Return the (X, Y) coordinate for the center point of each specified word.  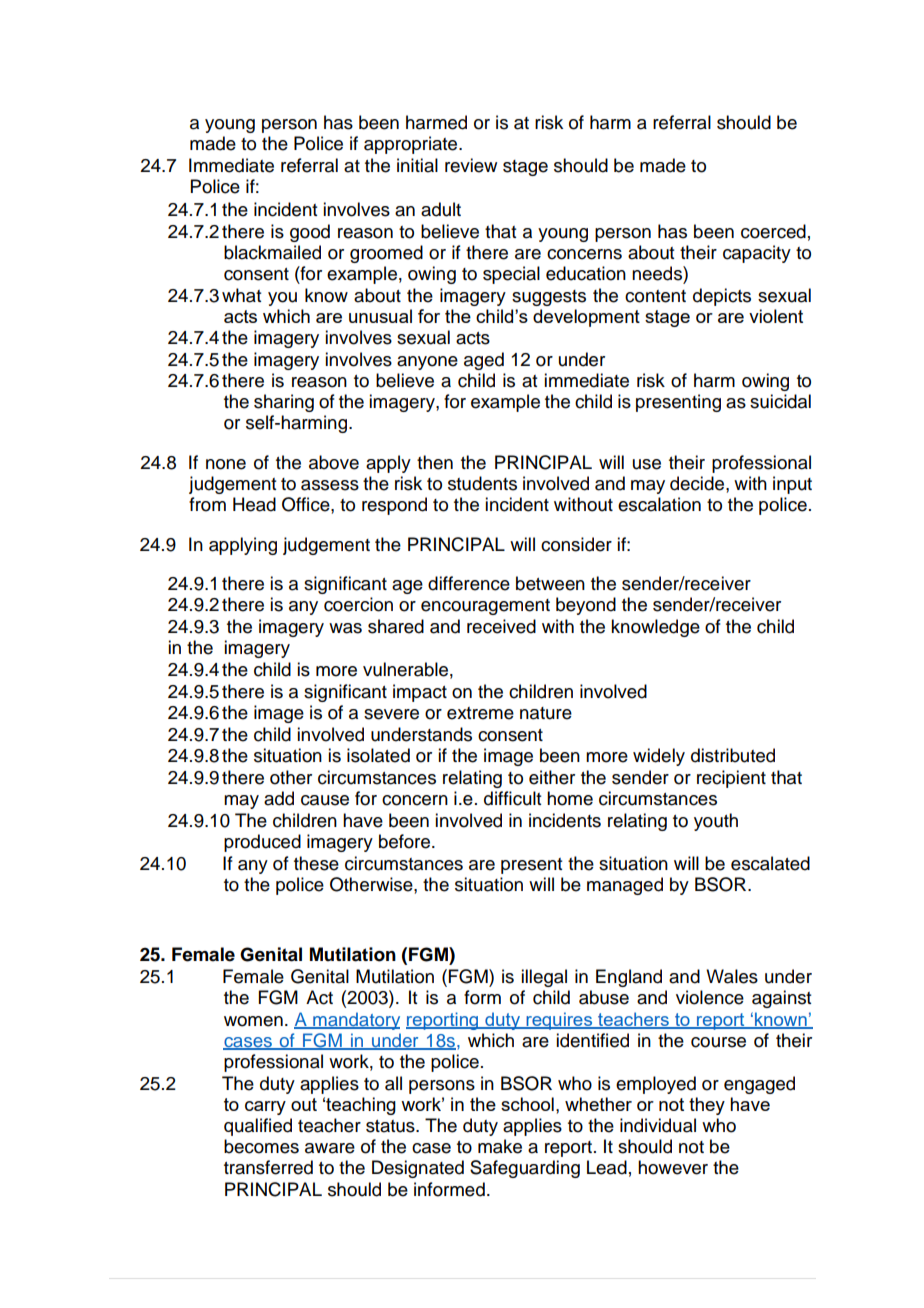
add (279, 798)
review (471, 165)
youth (716, 822)
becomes (261, 1146)
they (707, 1106)
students (482, 483)
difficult (512, 798)
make (500, 1146)
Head (254, 504)
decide (697, 483)
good (310, 233)
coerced (773, 231)
